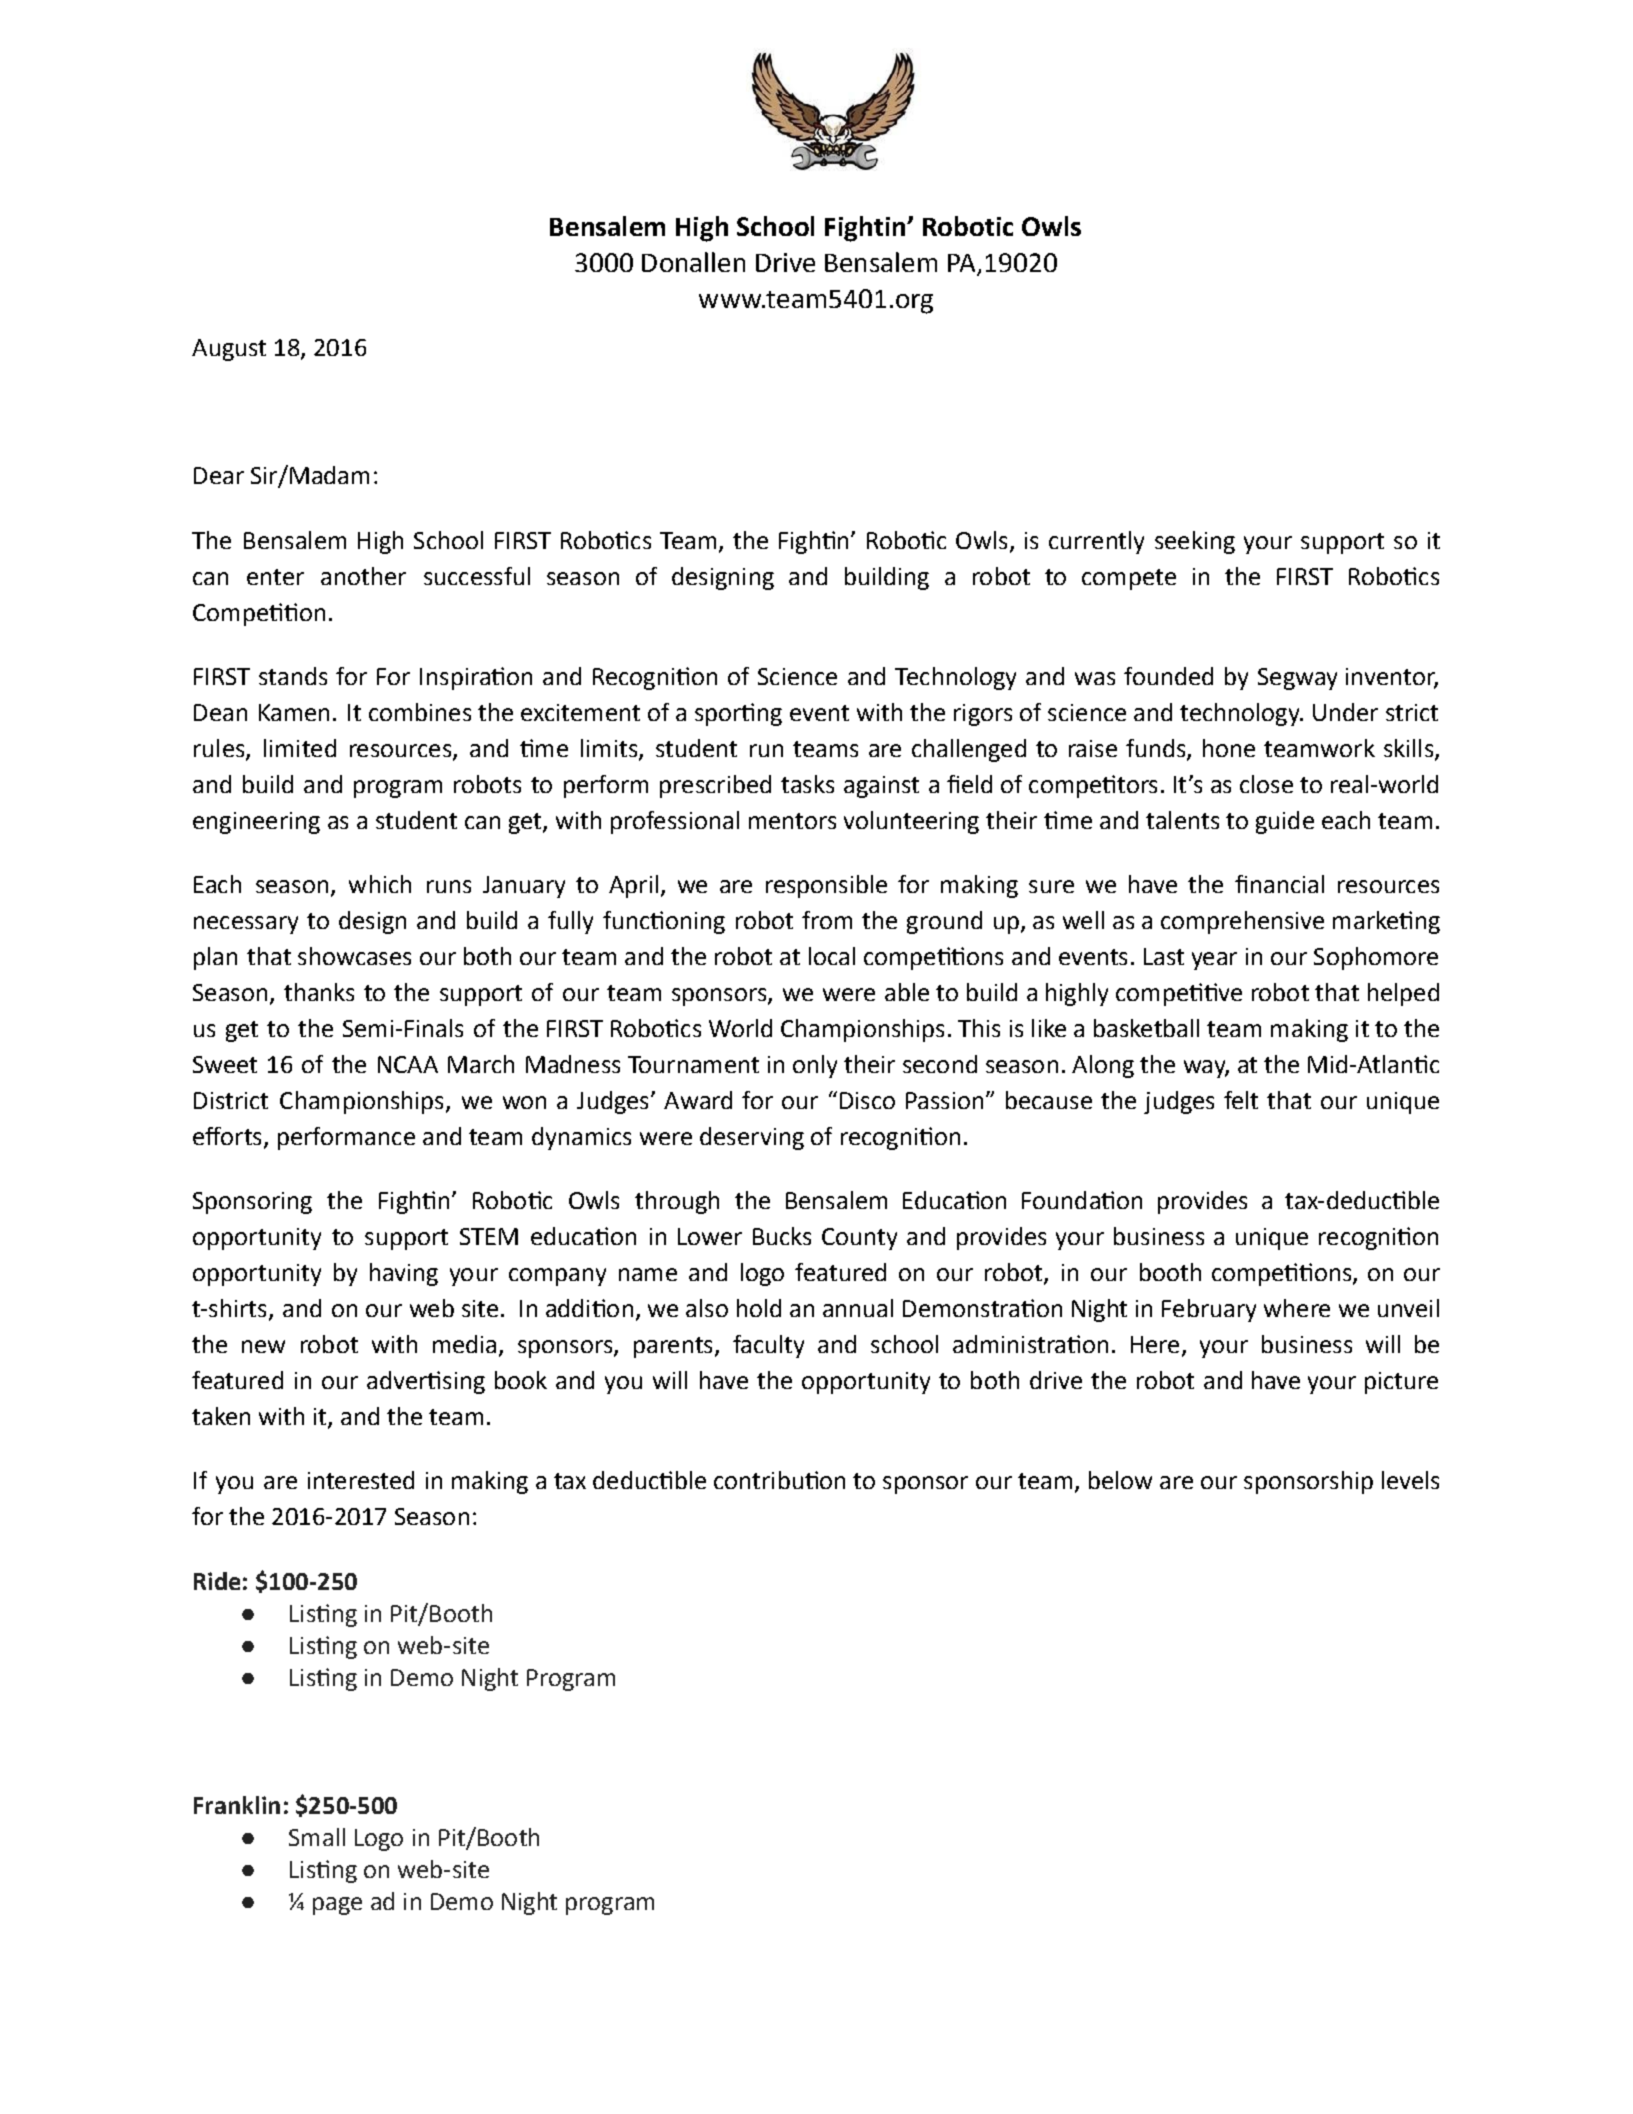 The image size is (1633, 2114). Describe the element at coordinates (1195, 542) in the screenshot. I see `seeking` at that location.
